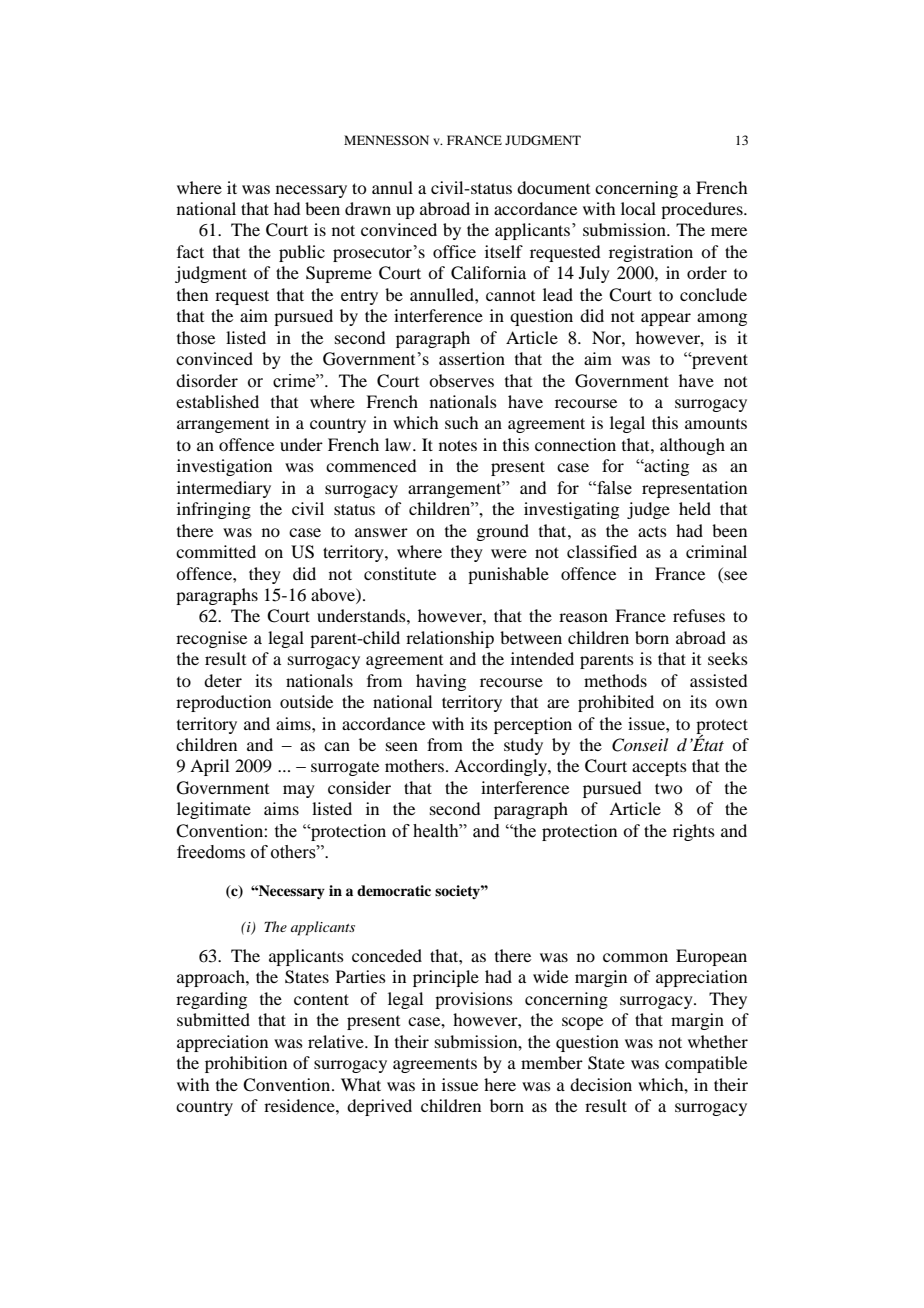 The image size is (924, 1308). I want to click on office, so click(454, 251).
